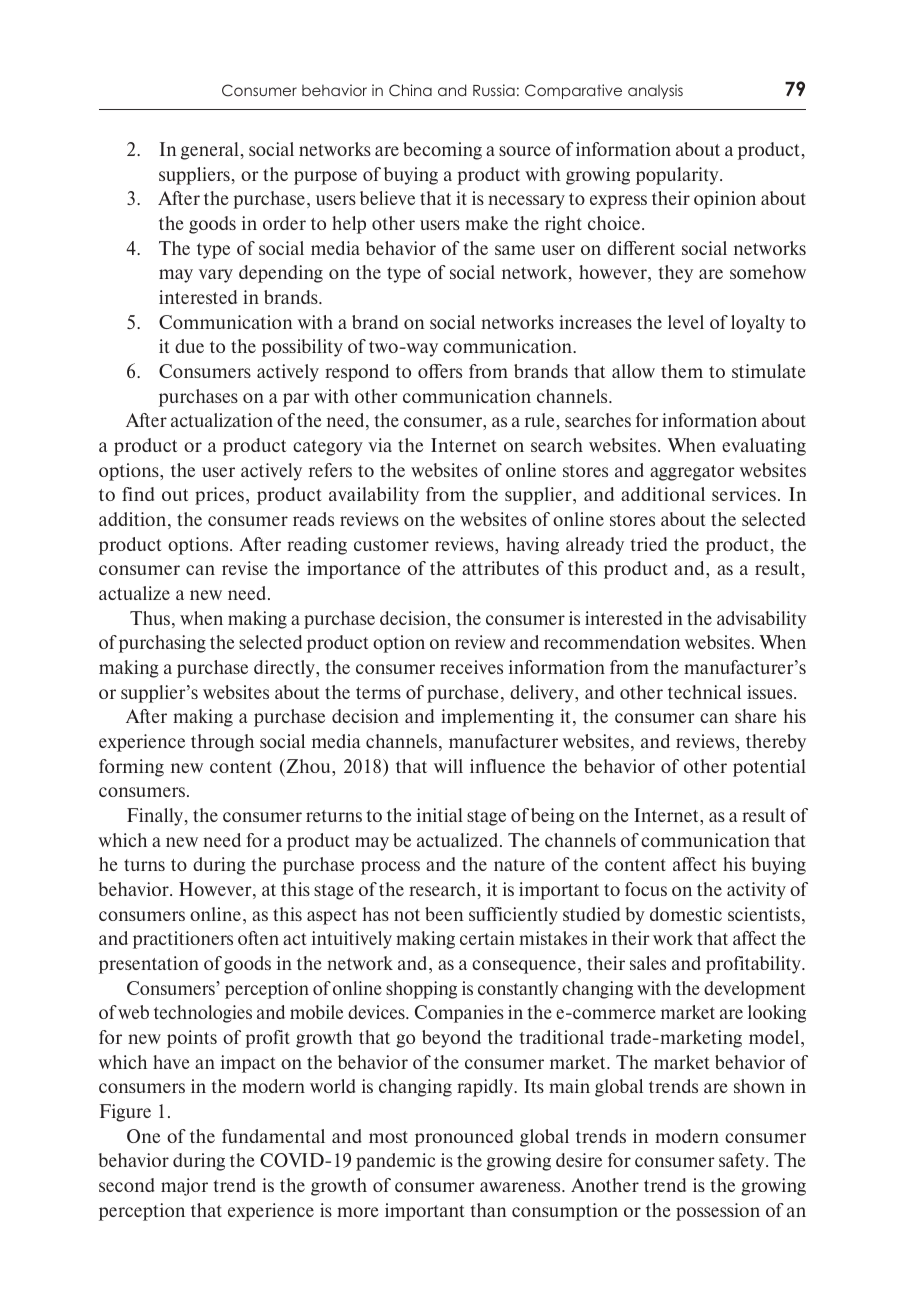 The height and width of the document is (1316, 905). Describe the element at coordinates (156, 817) in the document. I see `Finally` at that location.
